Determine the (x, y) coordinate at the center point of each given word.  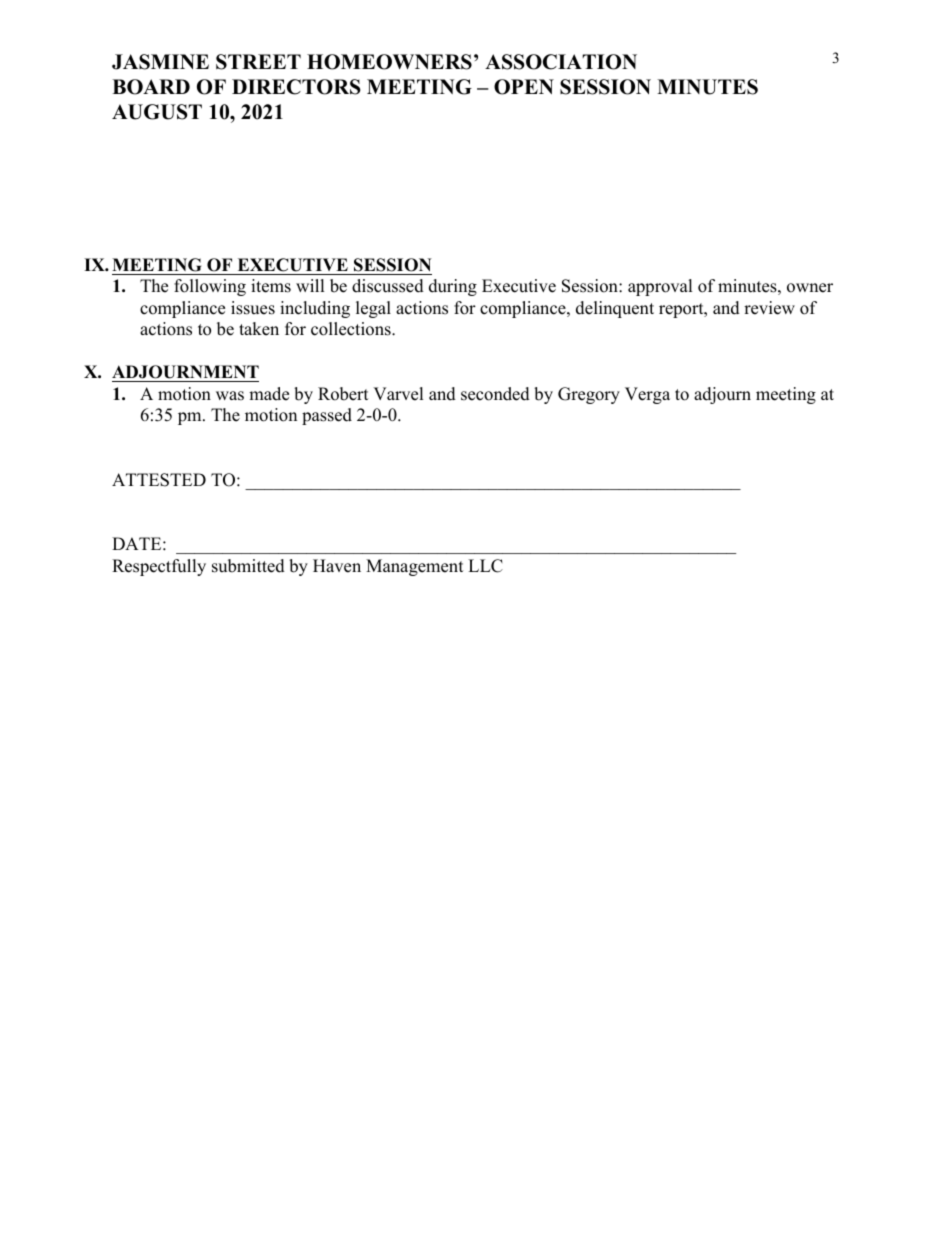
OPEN (524, 87)
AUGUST (157, 112)
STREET (258, 62)
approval (660, 287)
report (682, 310)
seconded (495, 394)
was (230, 396)
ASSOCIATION (561, 62)
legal (373, 309)
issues (253, 308)
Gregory (589, 395)
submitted (248, 566)
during (453, 287)
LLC (485, 566)
